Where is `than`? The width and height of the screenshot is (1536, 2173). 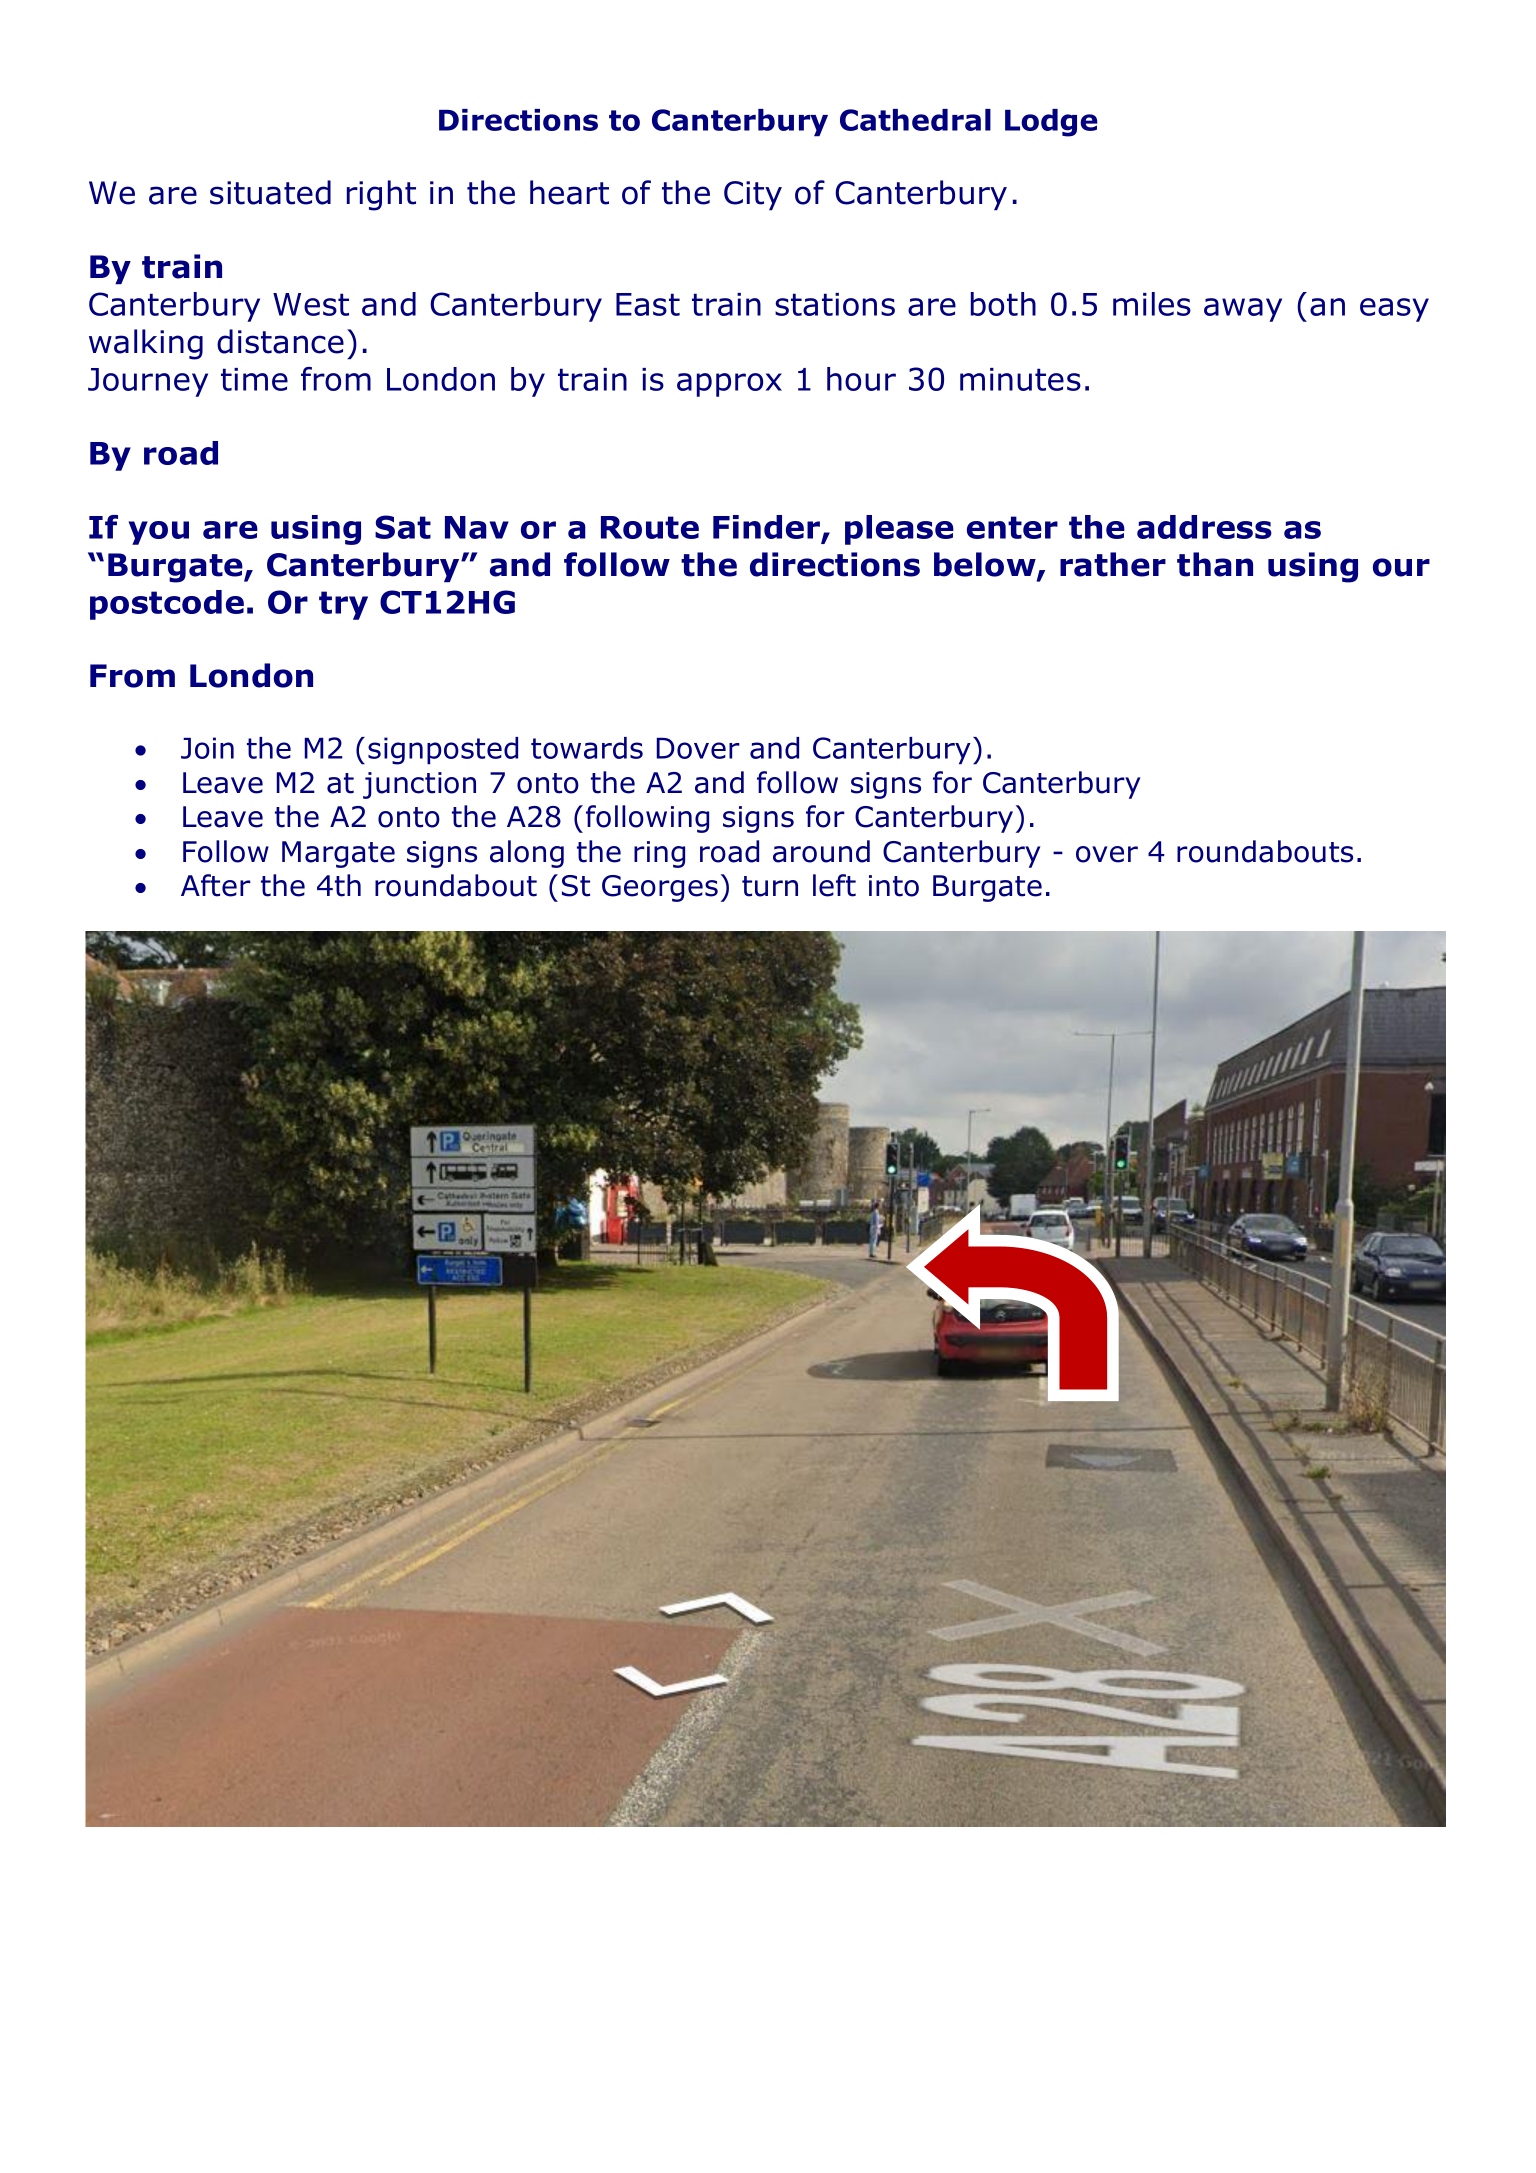 than is located at coordinates (1215, 564).
